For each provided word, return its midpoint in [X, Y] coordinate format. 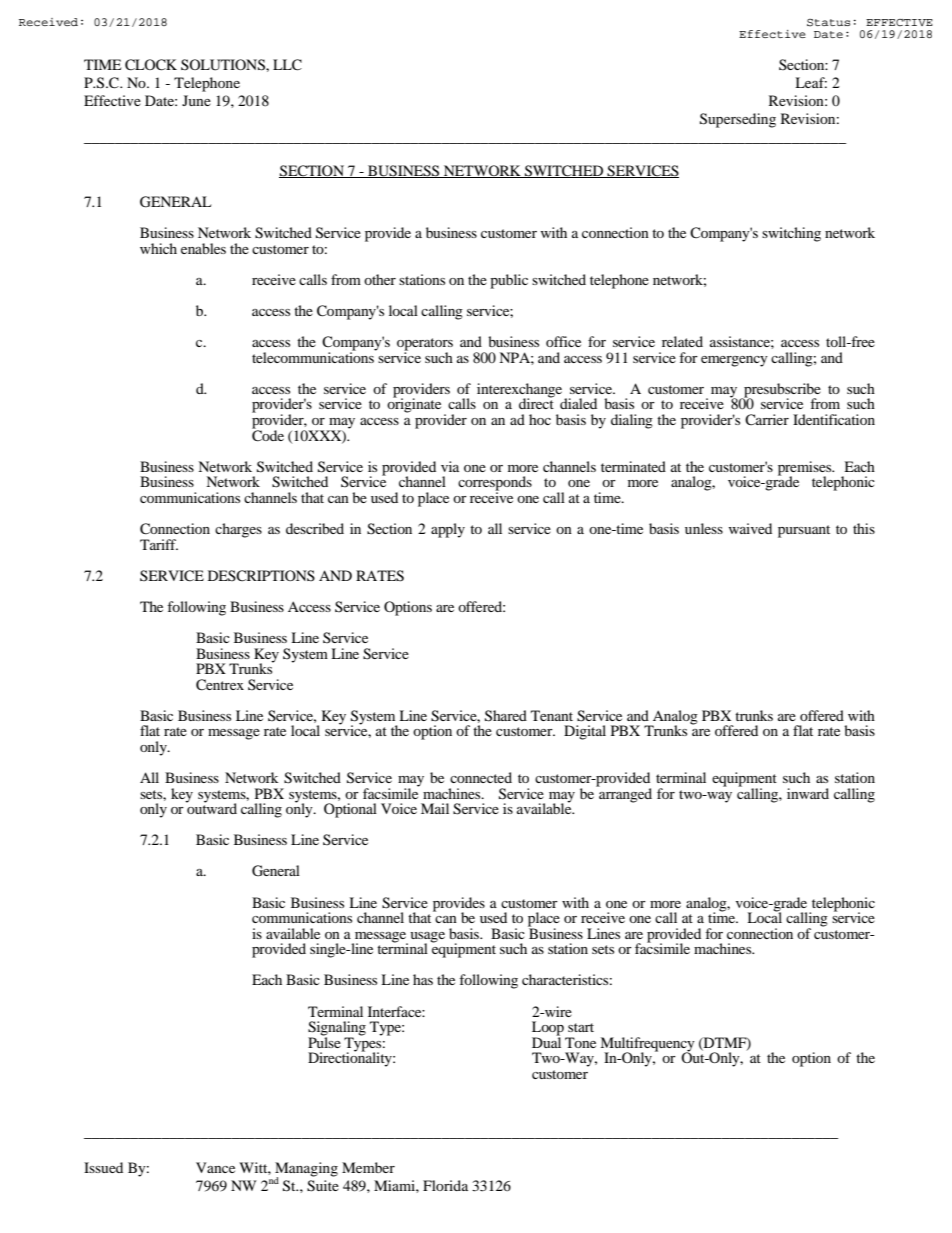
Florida [445, 1185]
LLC [287, 65]
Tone [580, 1042]
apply [448, 530]
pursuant [804, 531]
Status [828, 23]
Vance [215, 1167]
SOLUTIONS [224, 65]
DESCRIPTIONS [261, 576]
